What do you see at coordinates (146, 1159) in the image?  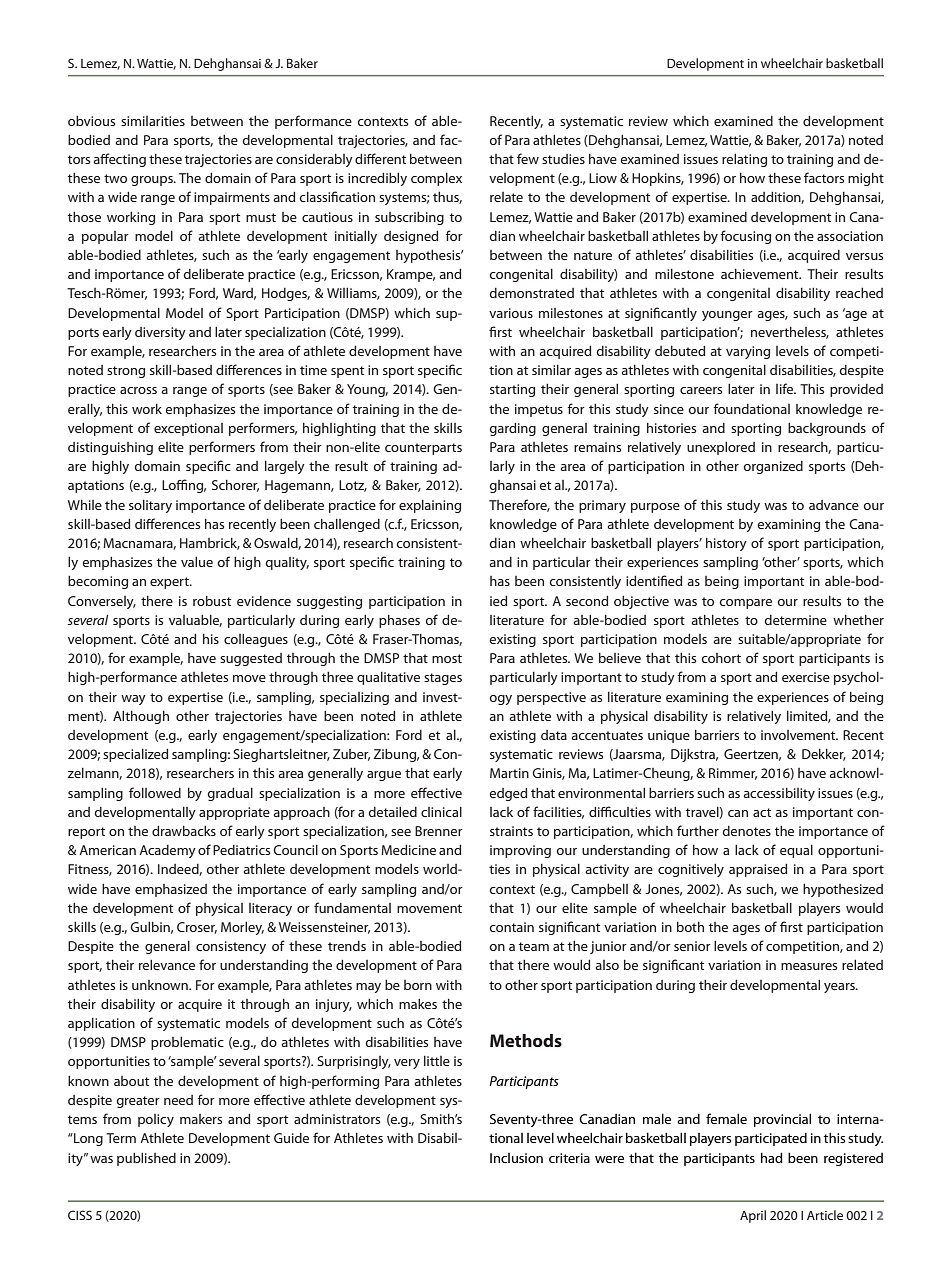 I see `published` at bounding box center [146, 1159].
